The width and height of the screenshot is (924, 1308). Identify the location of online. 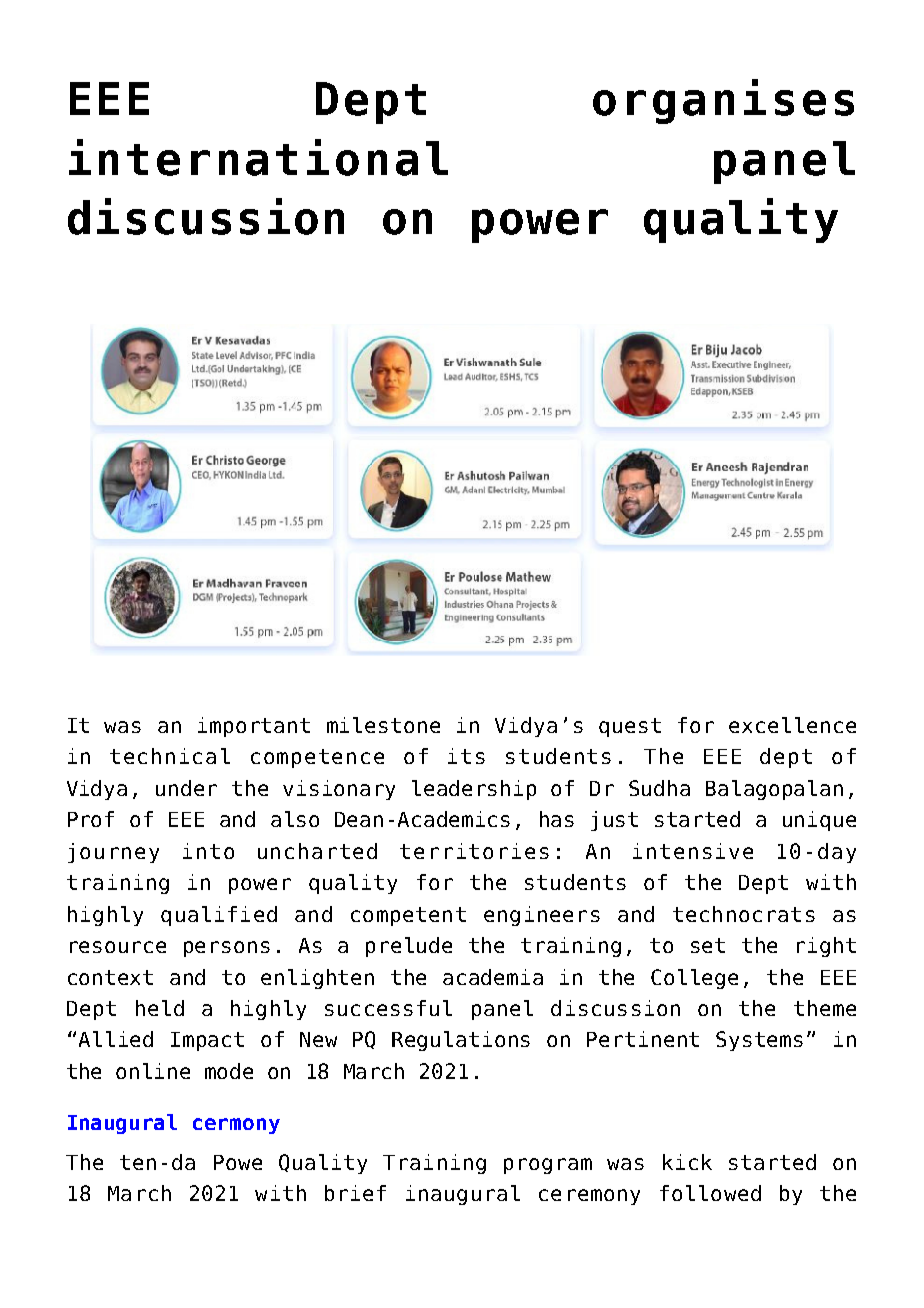
(153, 1071).
